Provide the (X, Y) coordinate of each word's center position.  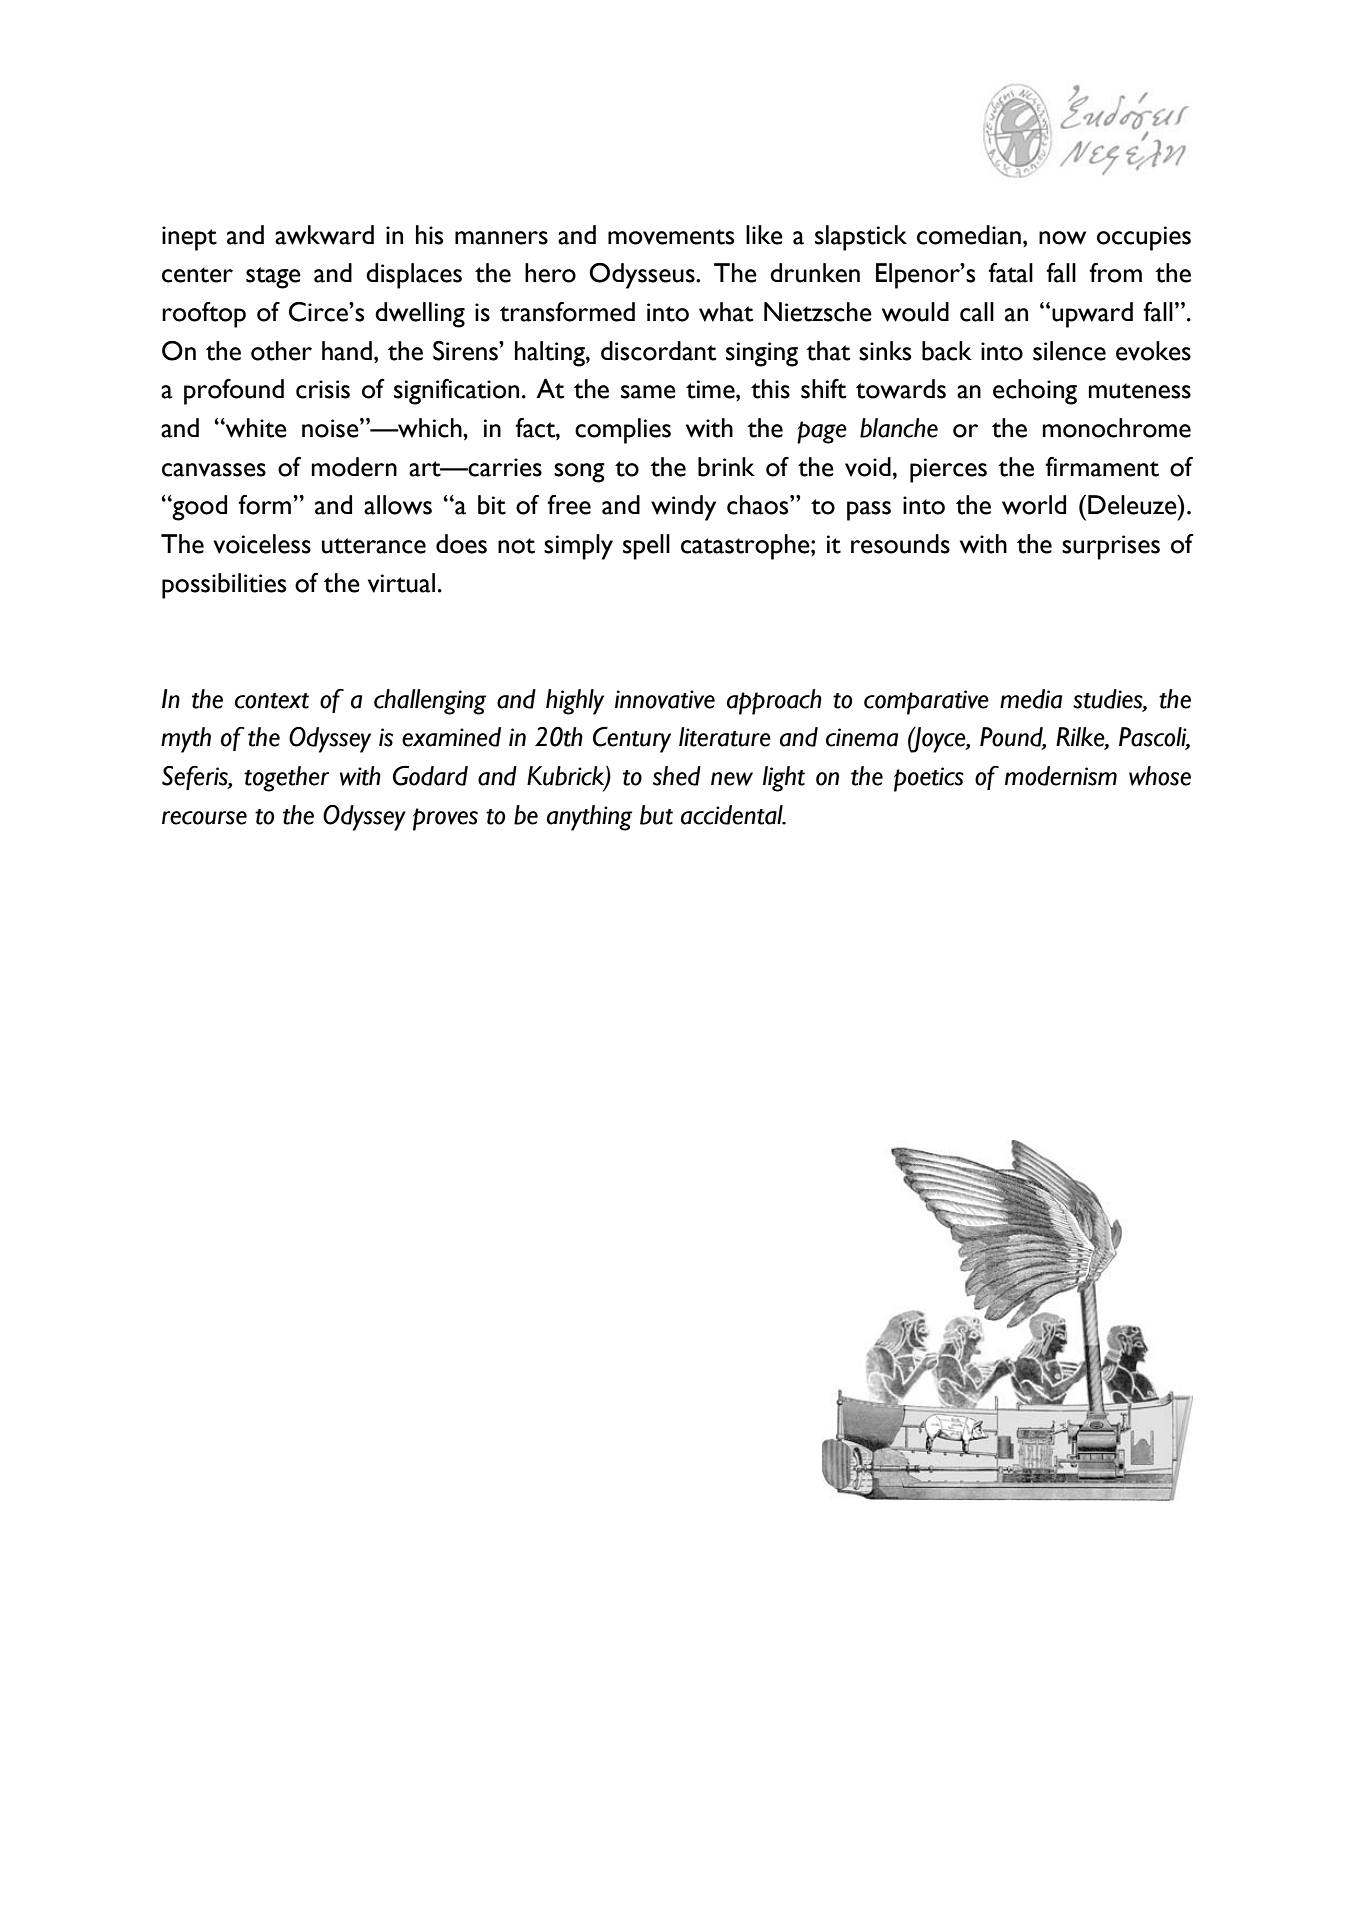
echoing (1035, 392)
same (648, 392)
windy (683, 508)
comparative (926, 702)
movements (671, 237)
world (1034, 505)
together (286, 779)
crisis (323, 389)
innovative (665, 699)
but (656, 815)
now (1062, 238)
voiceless (262, 544)
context (272, 701)
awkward (324, 235)
